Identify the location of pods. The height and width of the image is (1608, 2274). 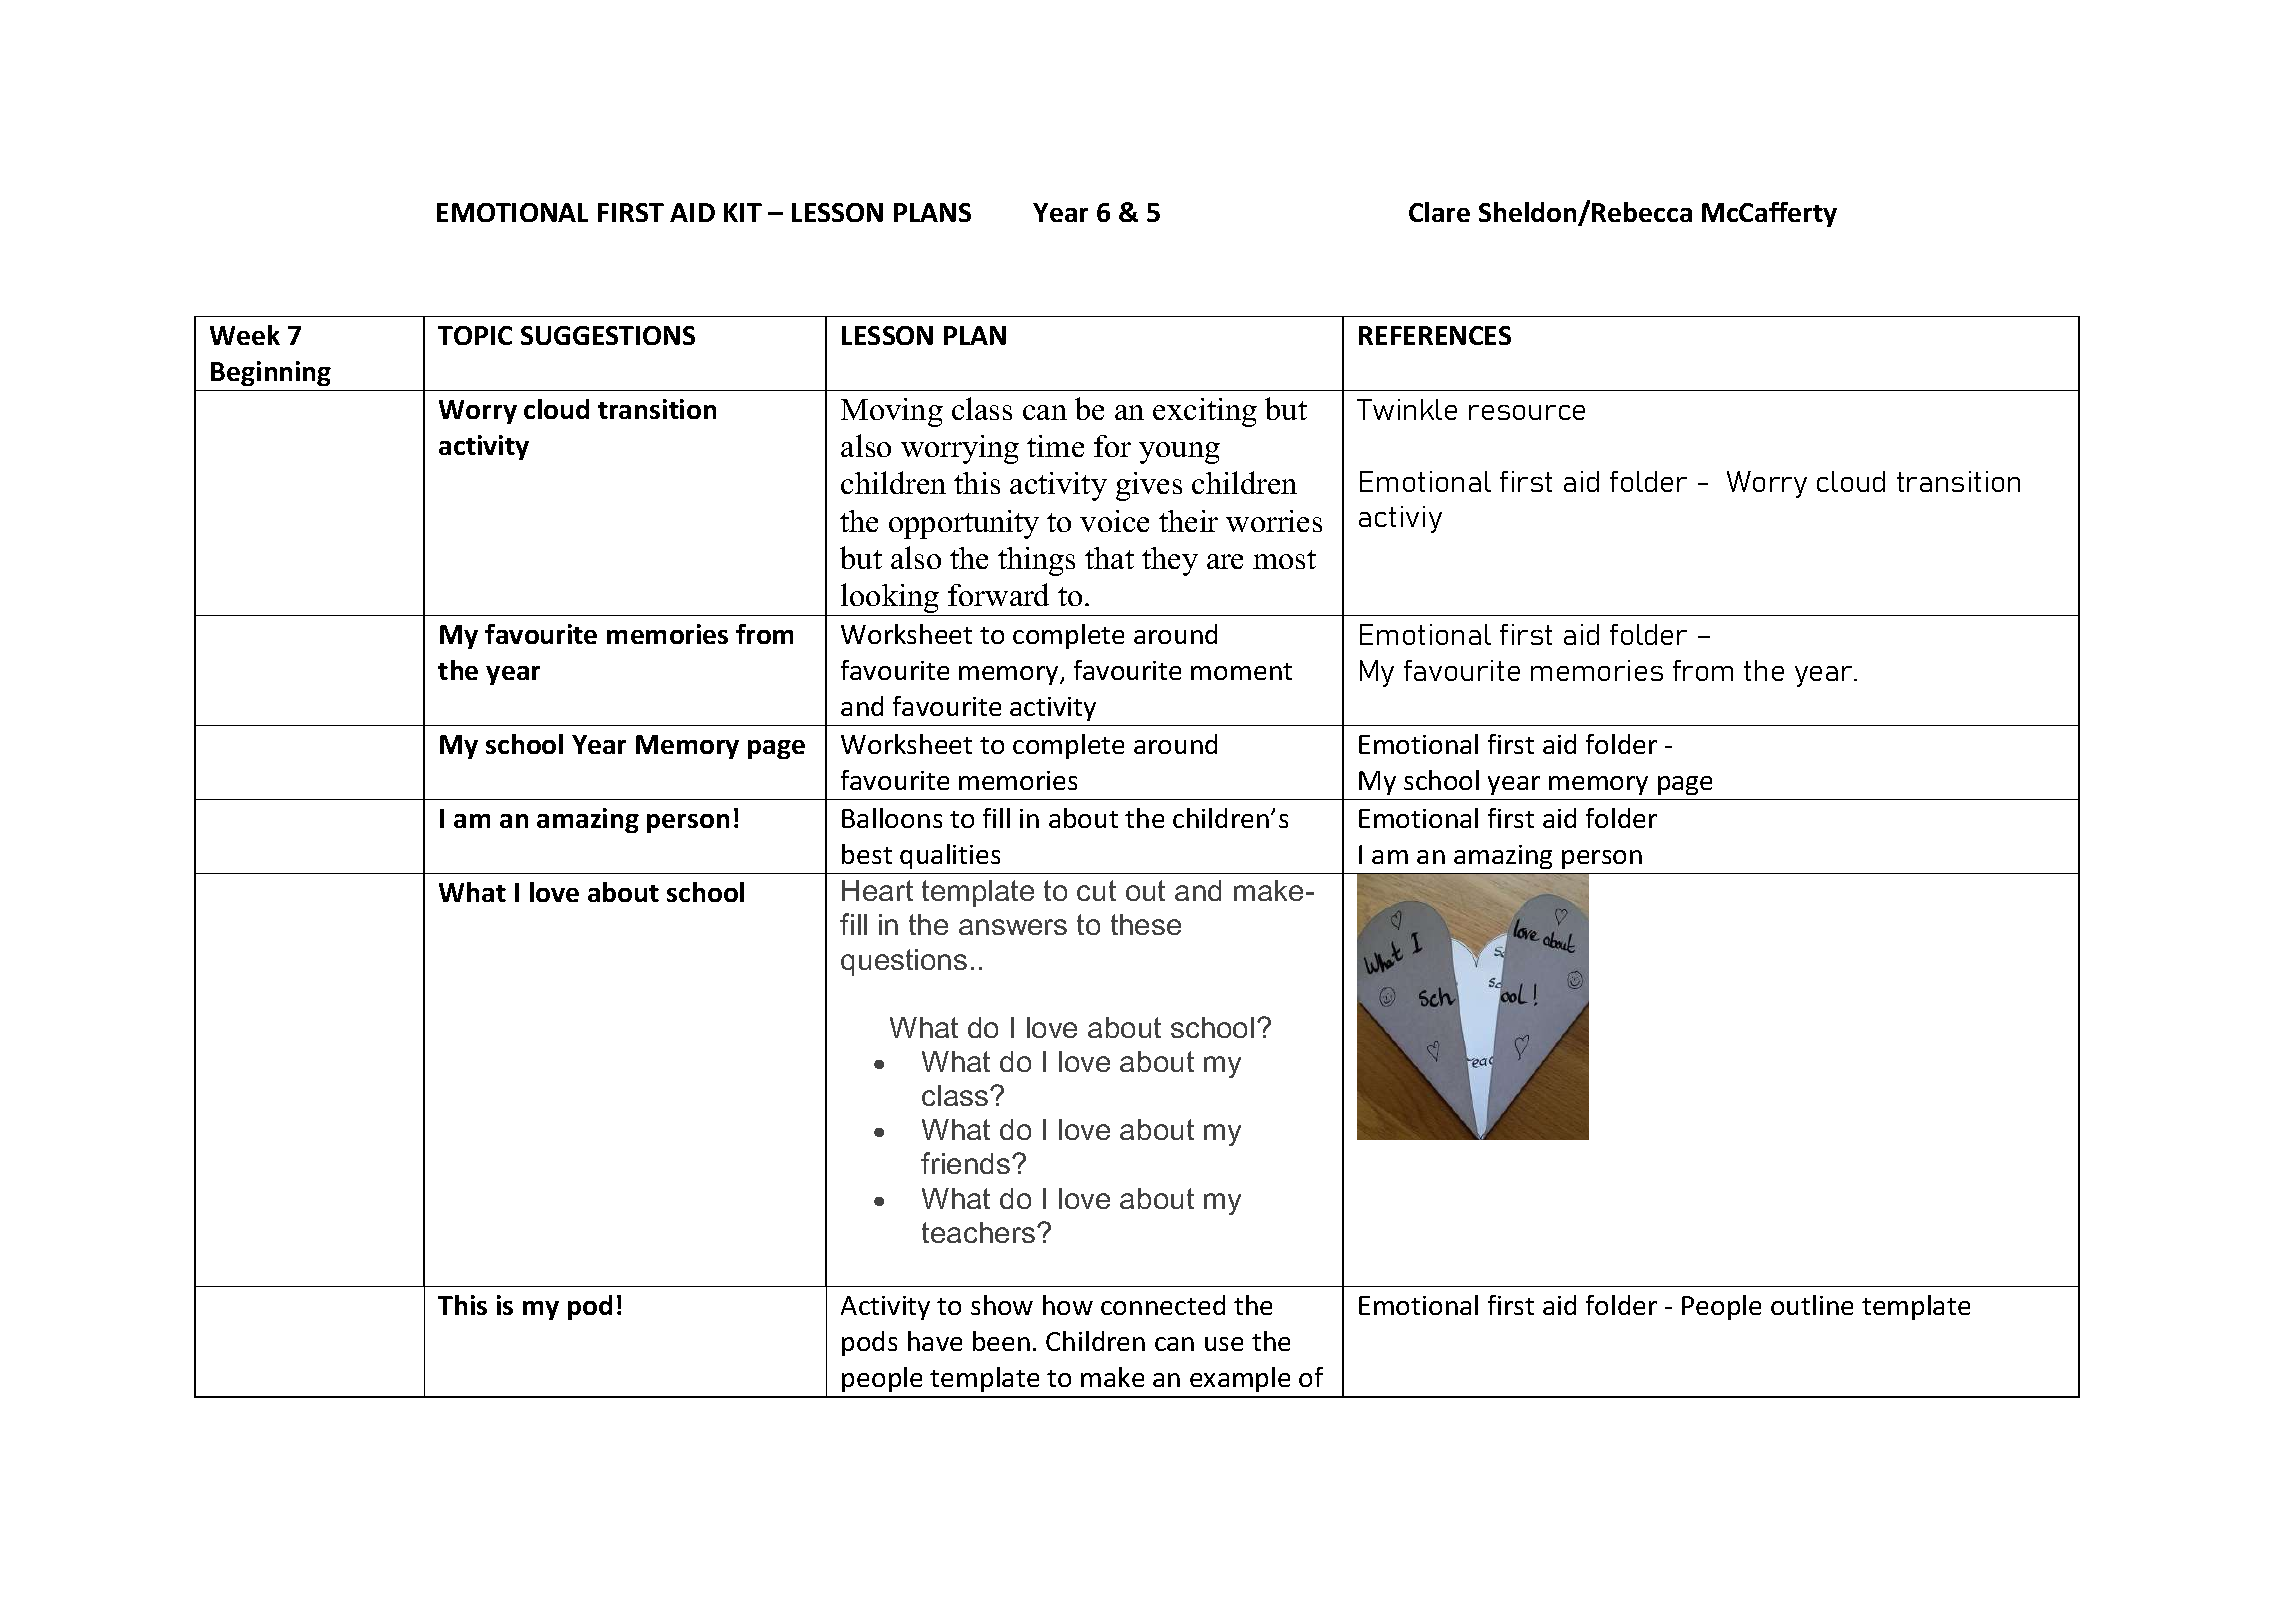
(869, 1343).
